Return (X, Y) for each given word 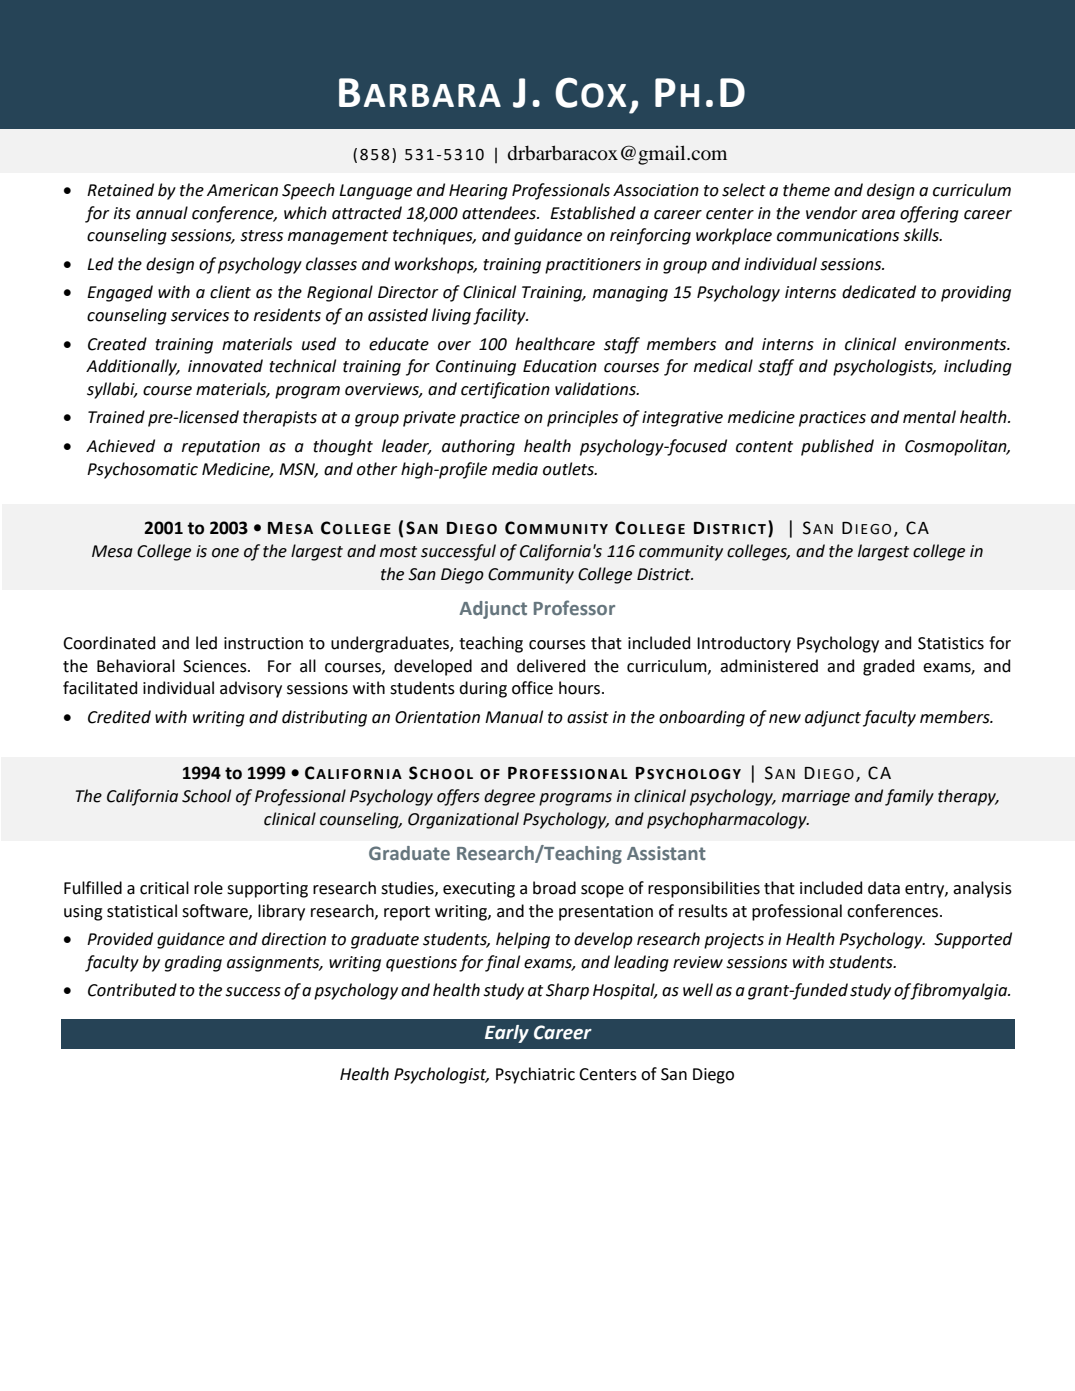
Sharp (567, 991)
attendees (500, 213)
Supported (973, 940)
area (878, 215)
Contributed (132, 990)
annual (162, 213)
